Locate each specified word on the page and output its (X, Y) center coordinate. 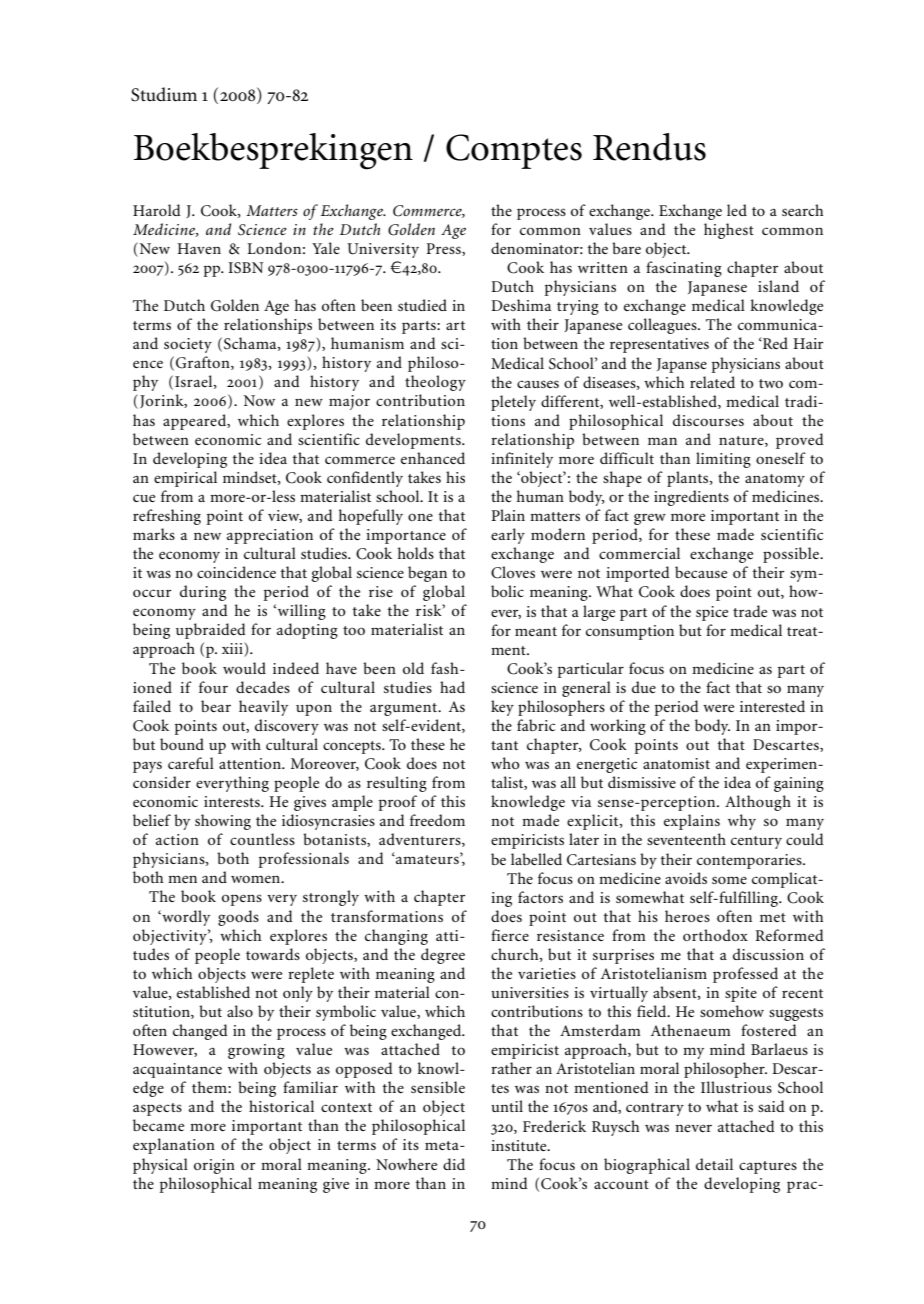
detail (714, 1164)
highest (729, 231)
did (454, 1164)
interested (772, 706)
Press (444, 249)
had (452, 687)
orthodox (715, 935)
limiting (723, 460)
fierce (510, 935)
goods (238, 918)
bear (216, 706)
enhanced (433, 458)
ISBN (246, 268)
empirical (185, 479)
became (158, 1125)
